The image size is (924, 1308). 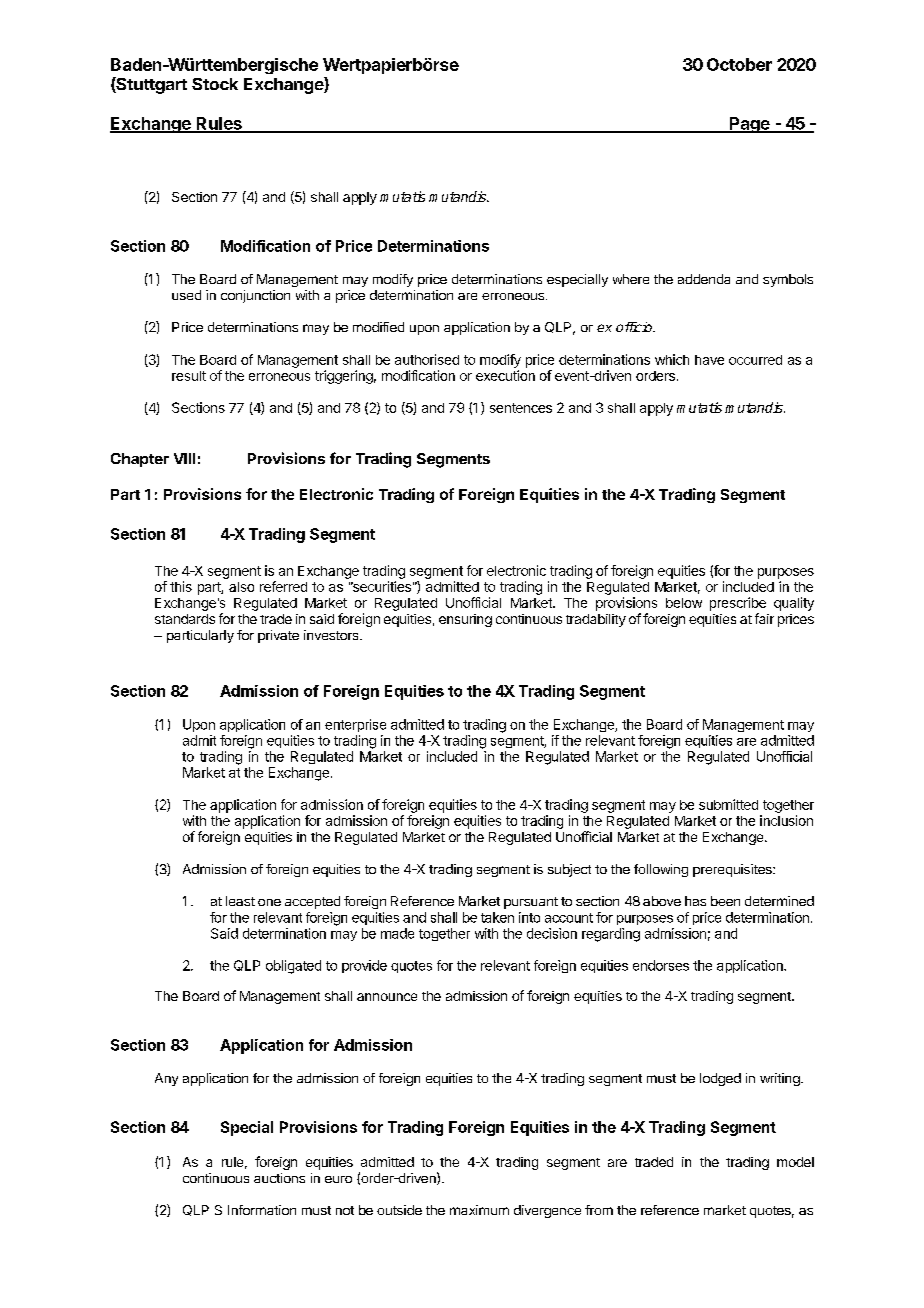 I want to click on where, so click(x=631, y=279).
